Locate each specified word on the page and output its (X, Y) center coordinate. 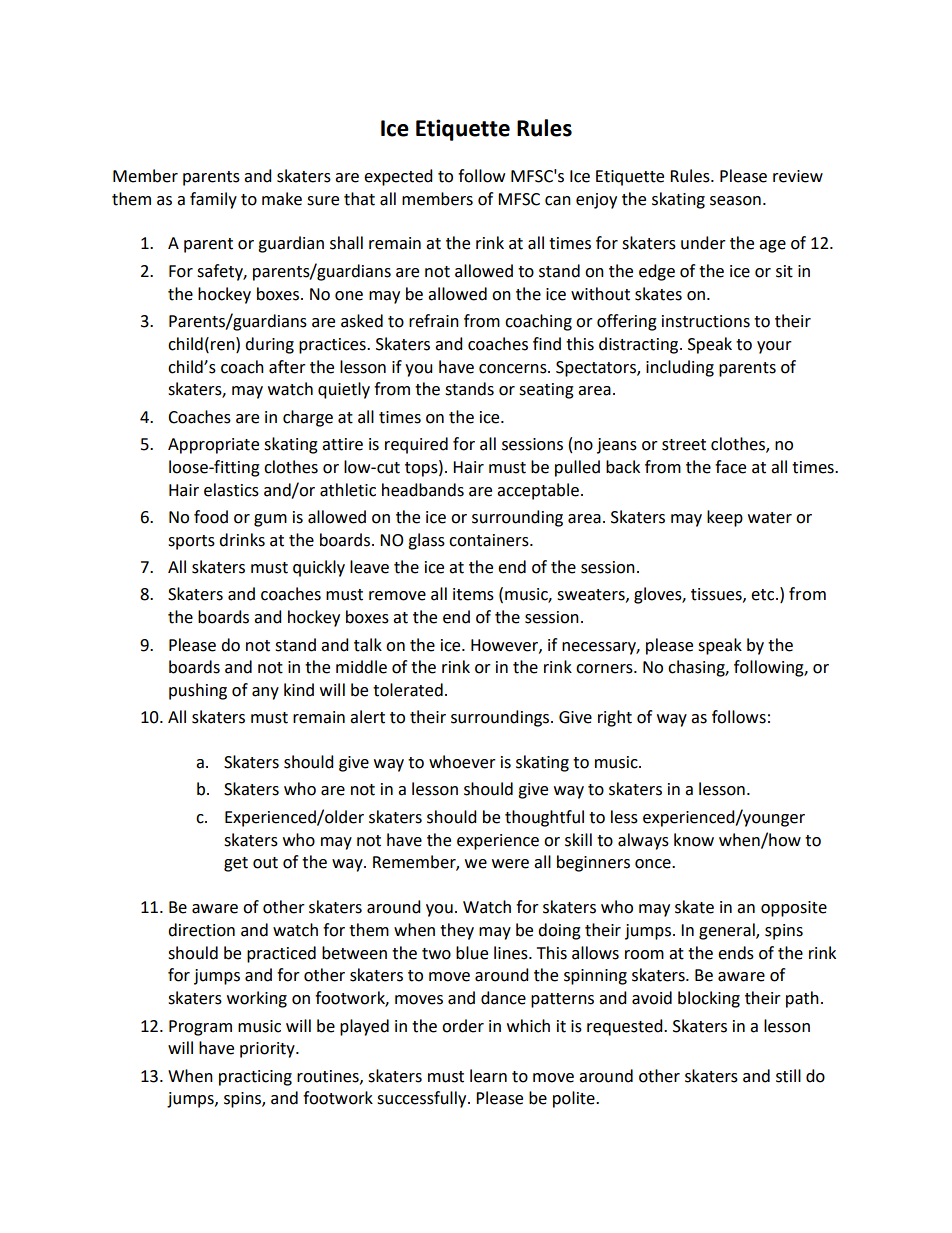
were (510, 864)
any (265, 693)
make (282, 199)
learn (488, 1076)
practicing (255, 1078)
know (694, 840)
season (735, 201)
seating (546, 391)
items (473, 594)
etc (764, 595)
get (236, 864)
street (684, 445)
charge (308, 418)
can (558, 201)
